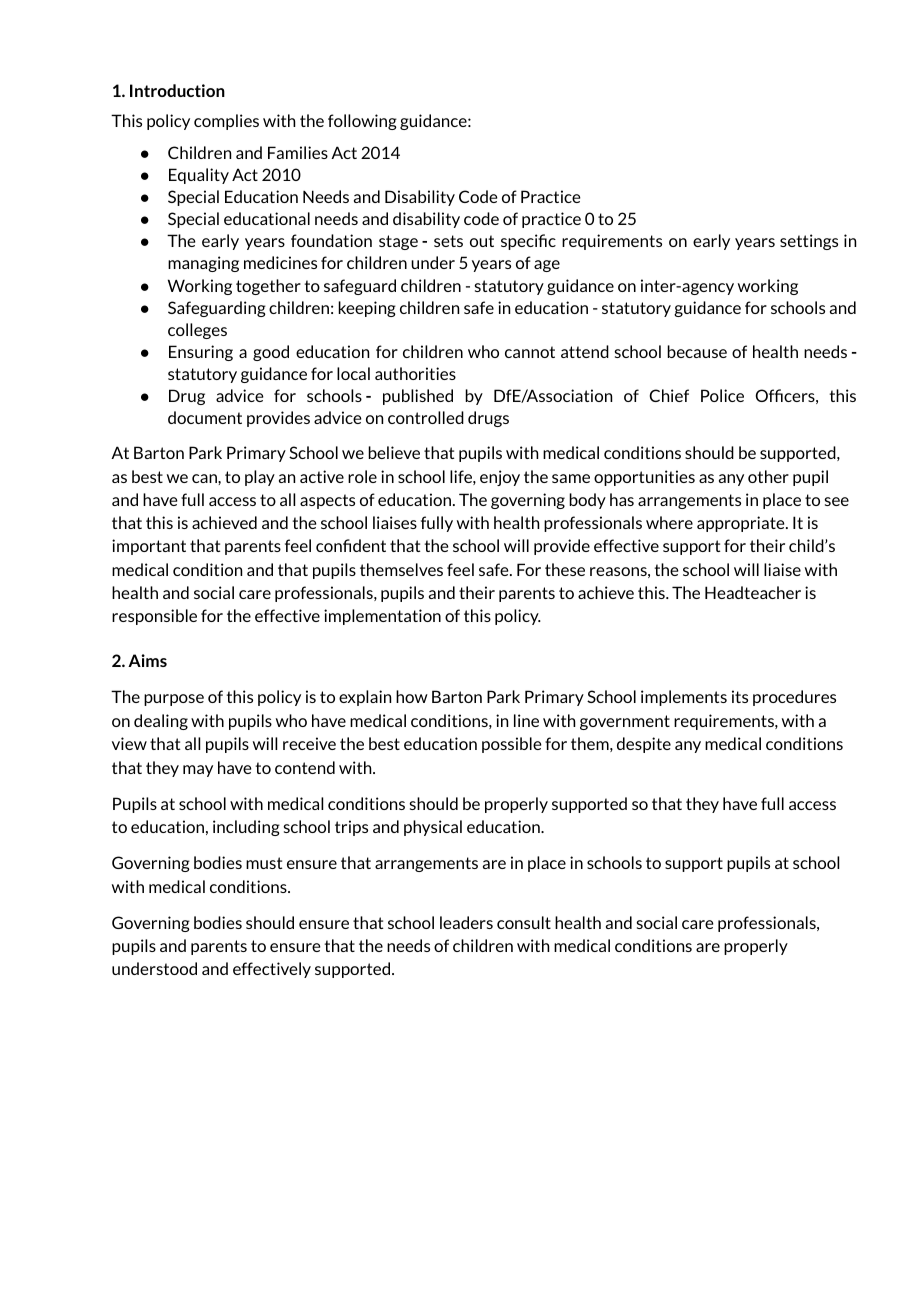 This screenshot has height=1310, width=924. What do you see at coordinates (742, 524) in the screenshot?
I see `appropriate` at bounding box center [742, 524].
